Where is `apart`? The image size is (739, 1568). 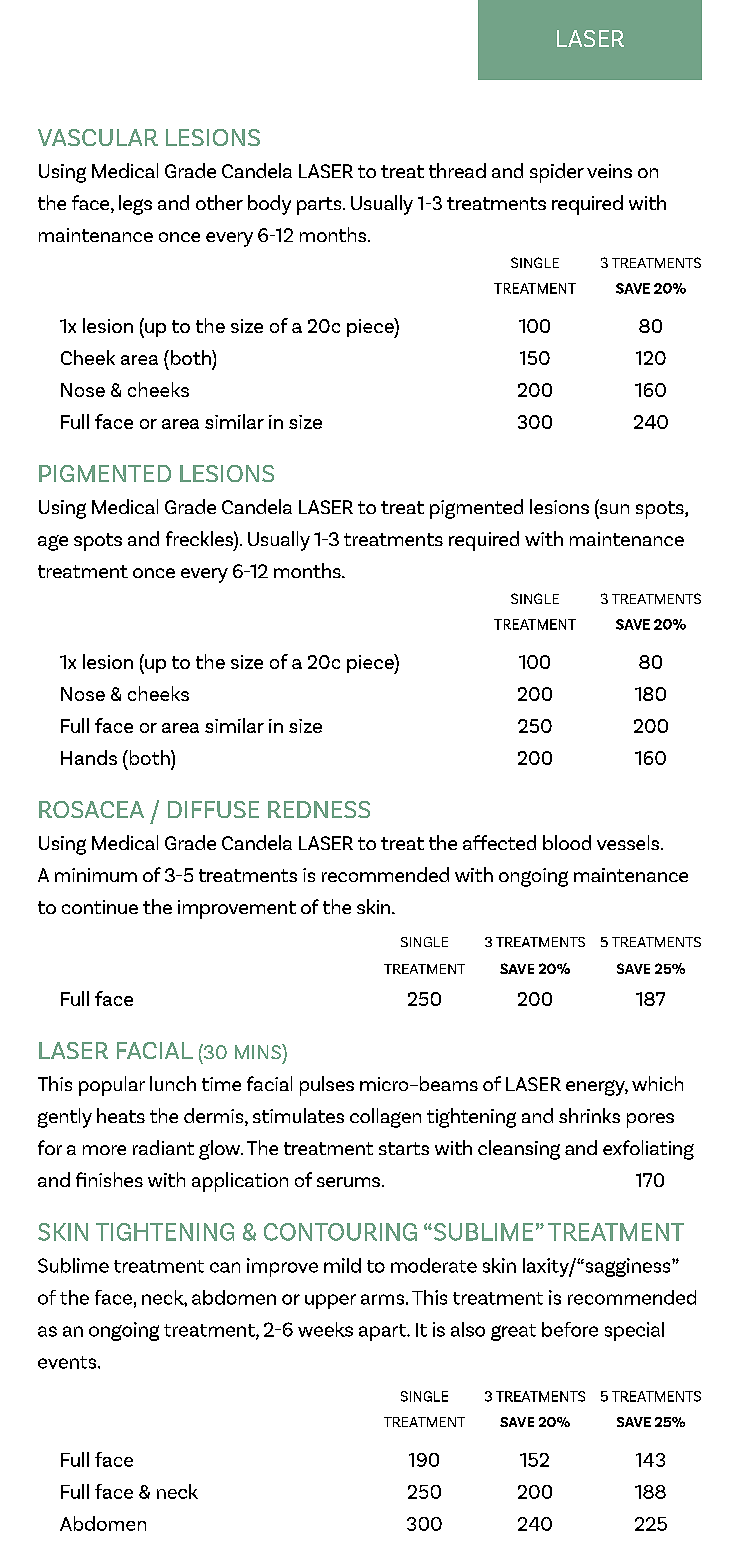
apart is located at coordinates (384, 1332).
